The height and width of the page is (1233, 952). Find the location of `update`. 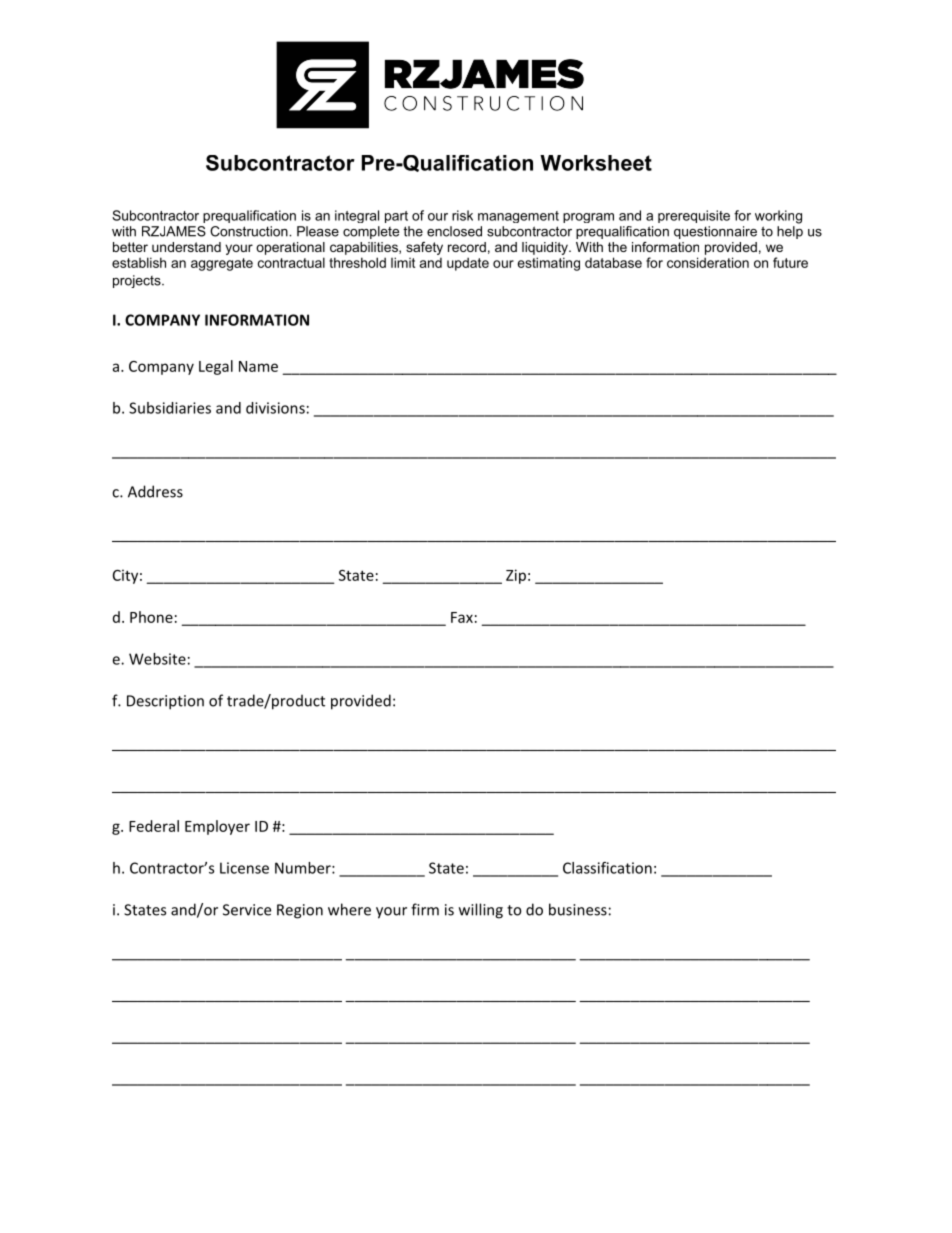

update is located at coordinates (468, 264).
